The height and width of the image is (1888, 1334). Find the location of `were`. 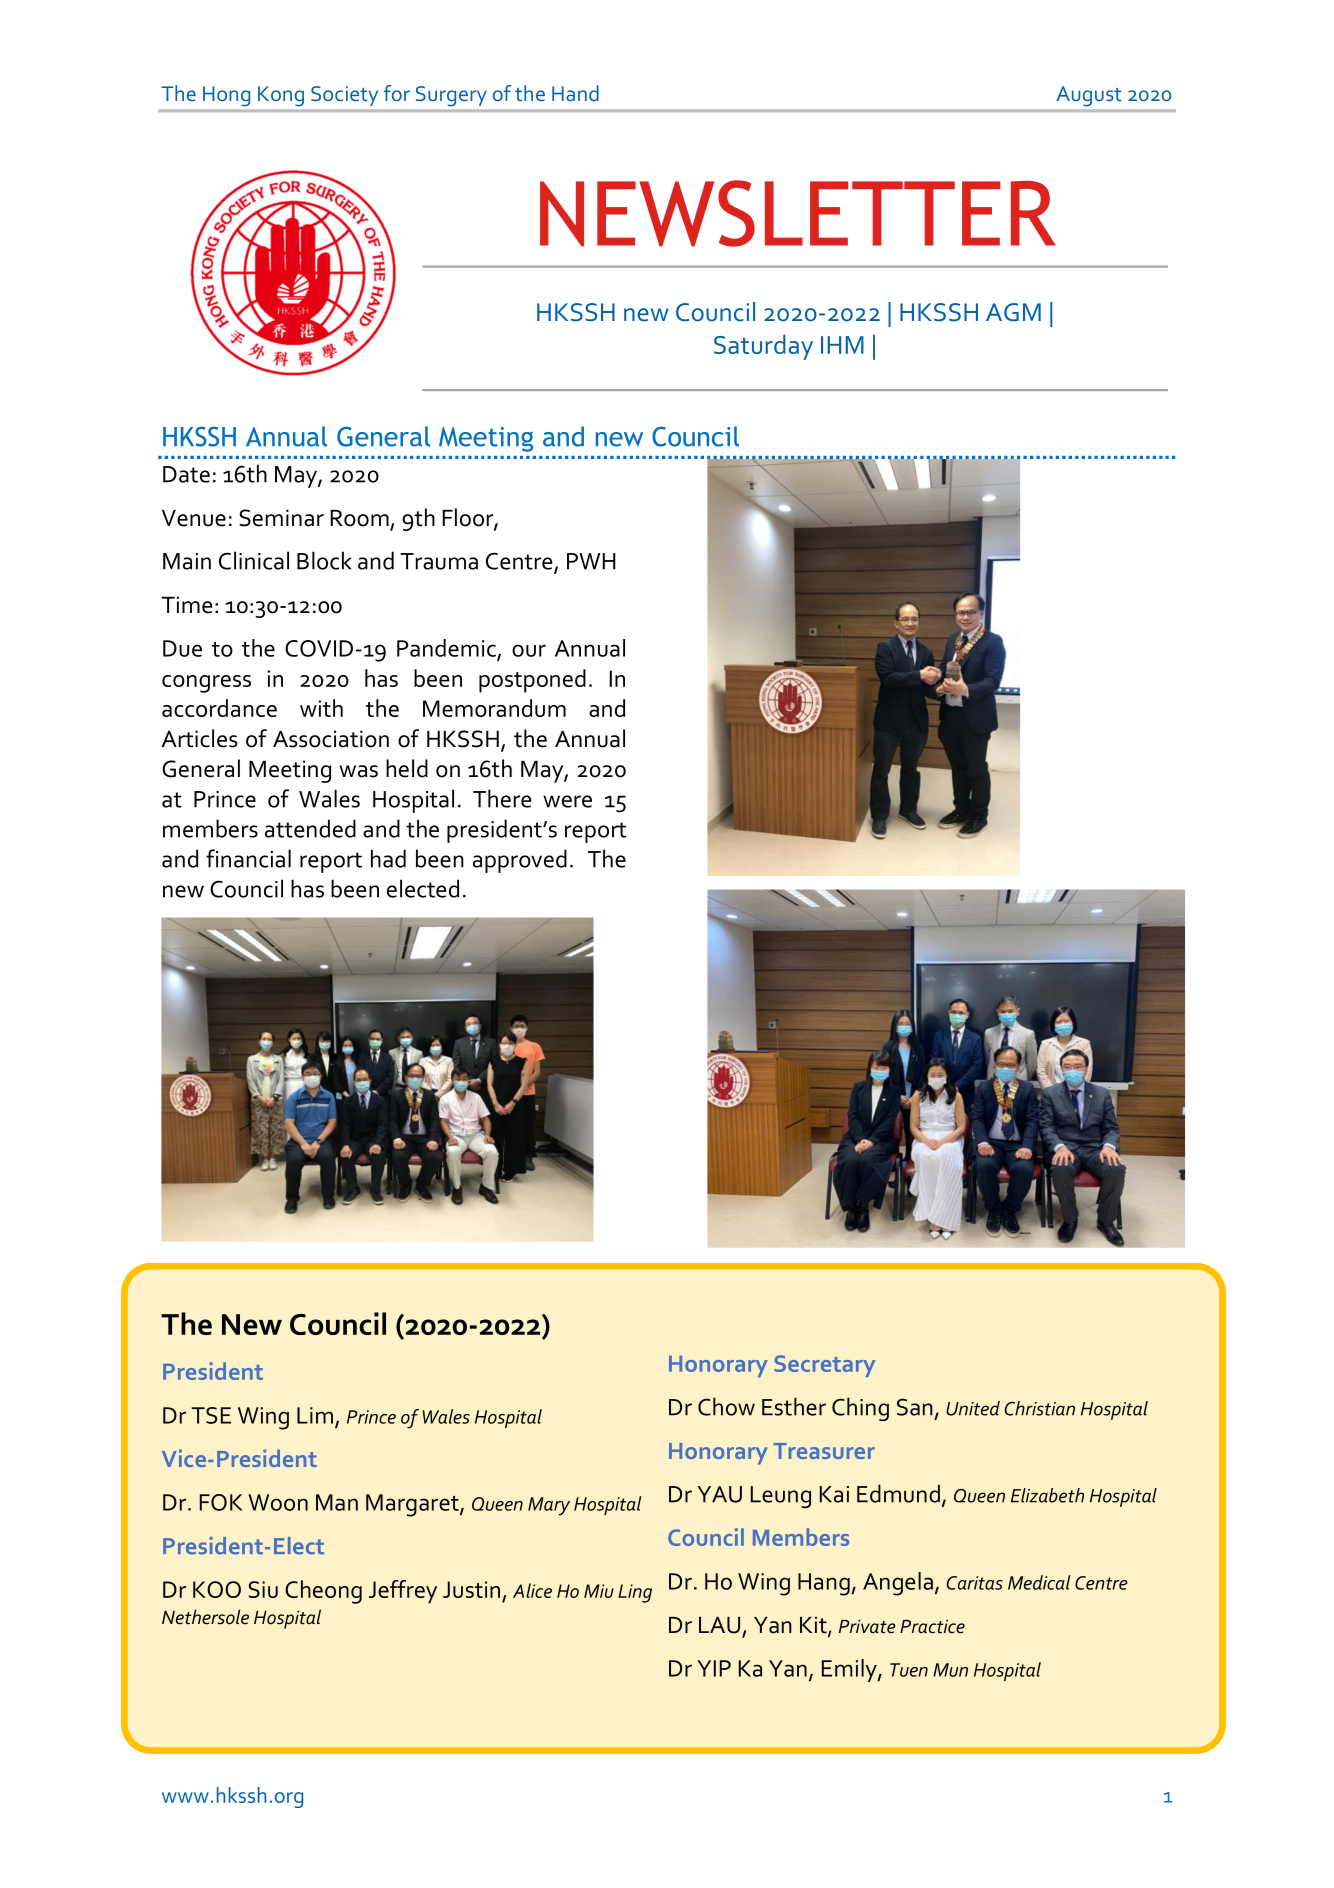

were is located at coordinates (567, 801).
